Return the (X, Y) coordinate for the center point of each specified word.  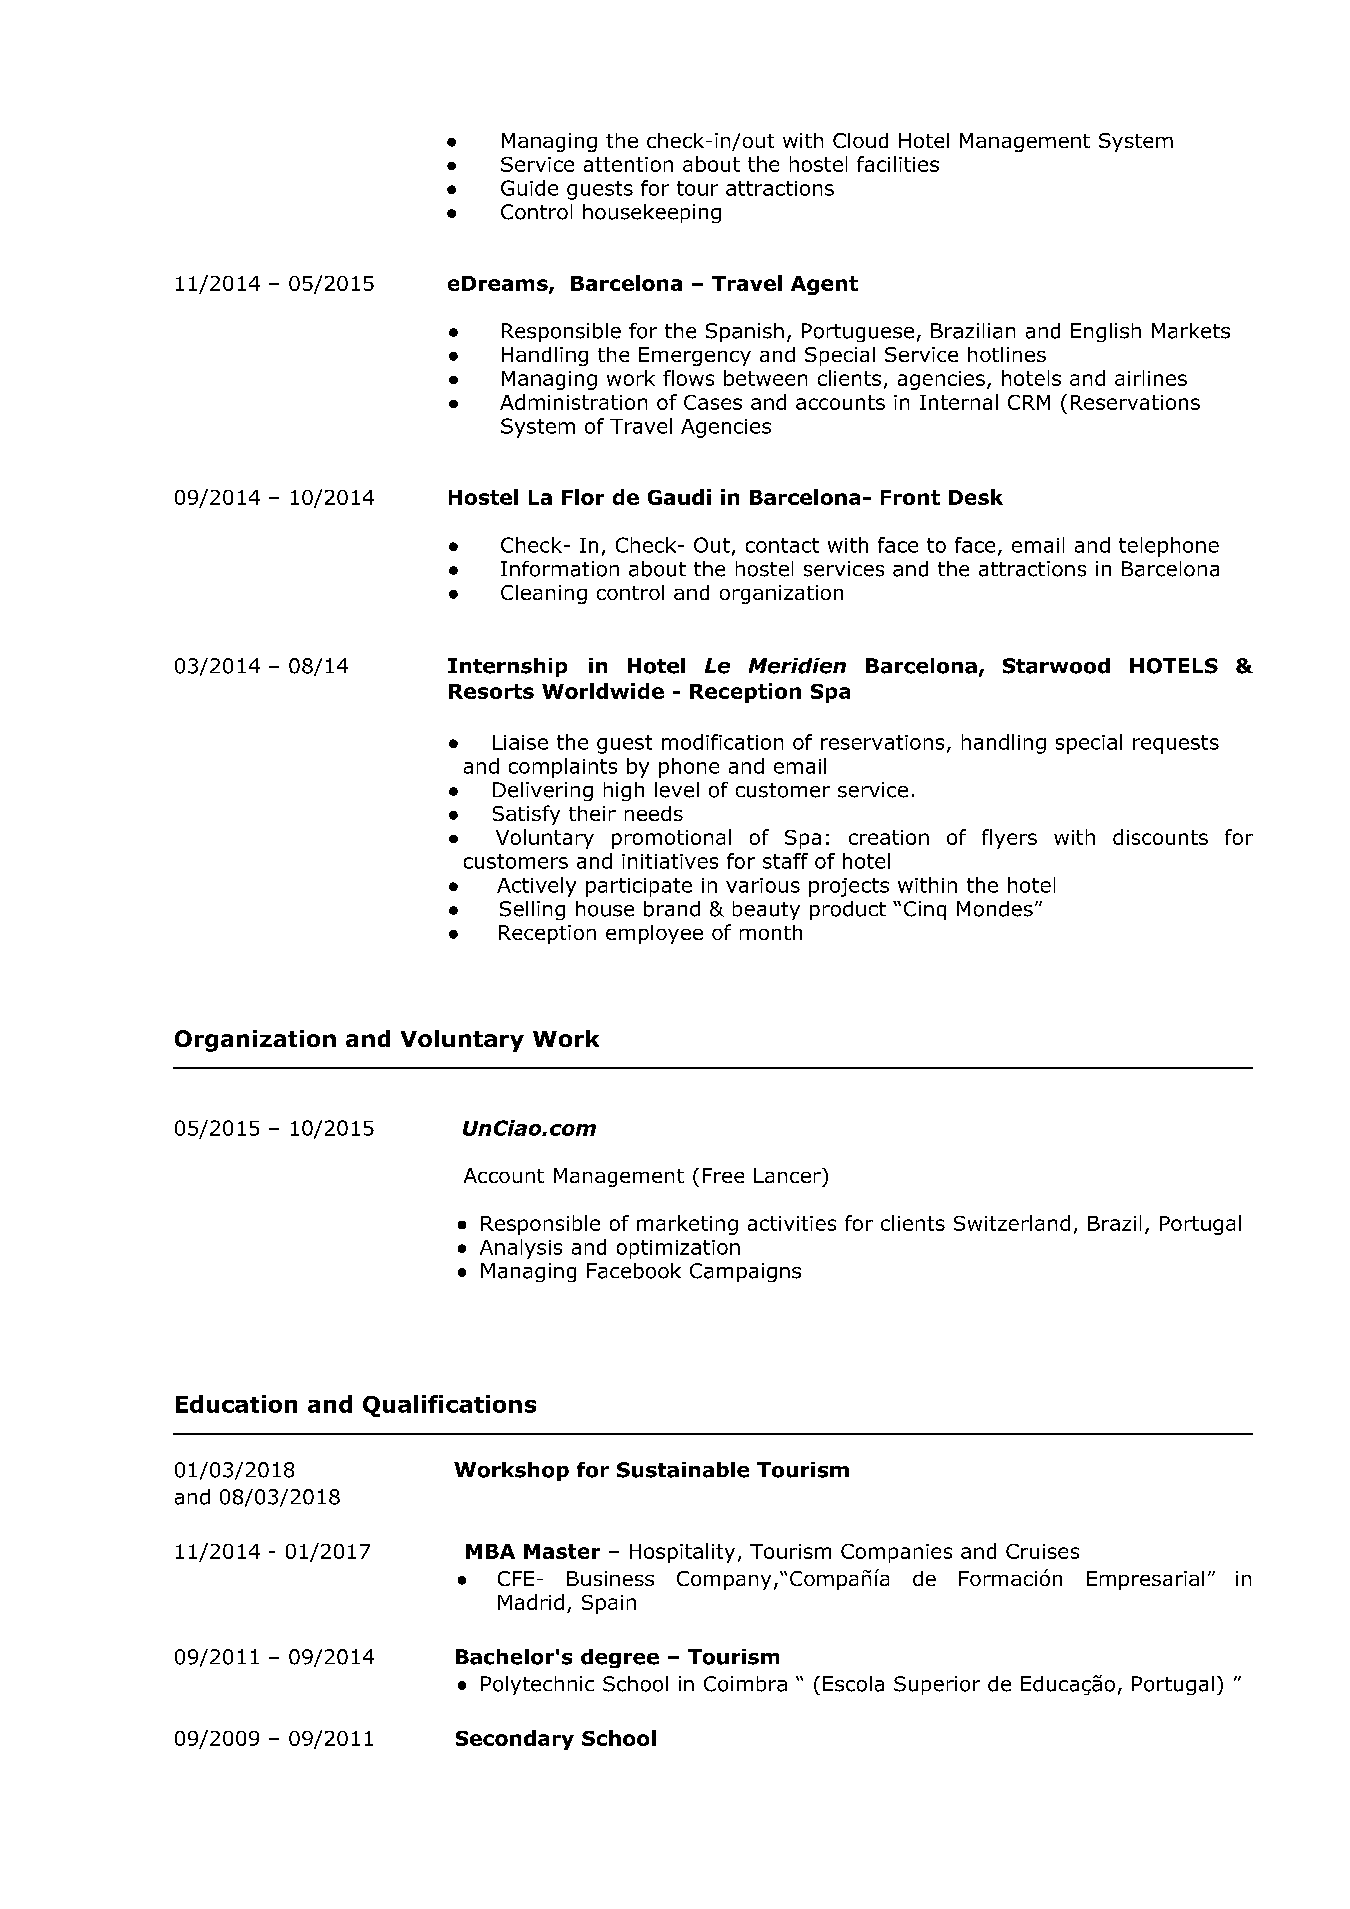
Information (560, 569)
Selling (532, 910)
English (1106, 332)
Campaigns (745, 1272)
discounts (1160, 837)
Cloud (860, 140)
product (848, 910)
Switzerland (1012, 1223)
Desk (976, 497)
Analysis (521, 1249)
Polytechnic (537, 1685)
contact (782, 545)
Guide (529, 188)
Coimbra (745, 1684)
